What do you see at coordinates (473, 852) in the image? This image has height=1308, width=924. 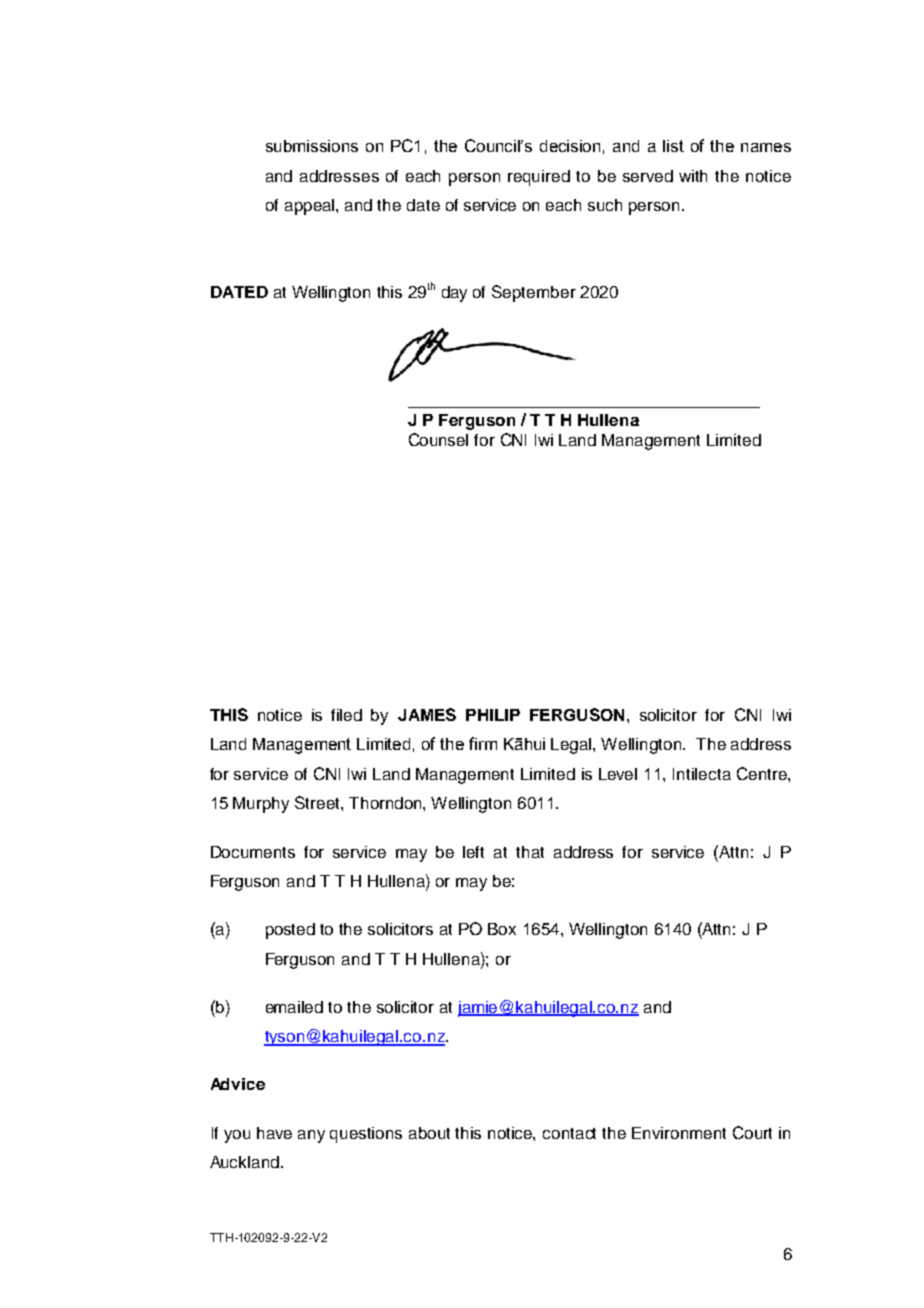 I see `left` at bounding box center [473, 852].
